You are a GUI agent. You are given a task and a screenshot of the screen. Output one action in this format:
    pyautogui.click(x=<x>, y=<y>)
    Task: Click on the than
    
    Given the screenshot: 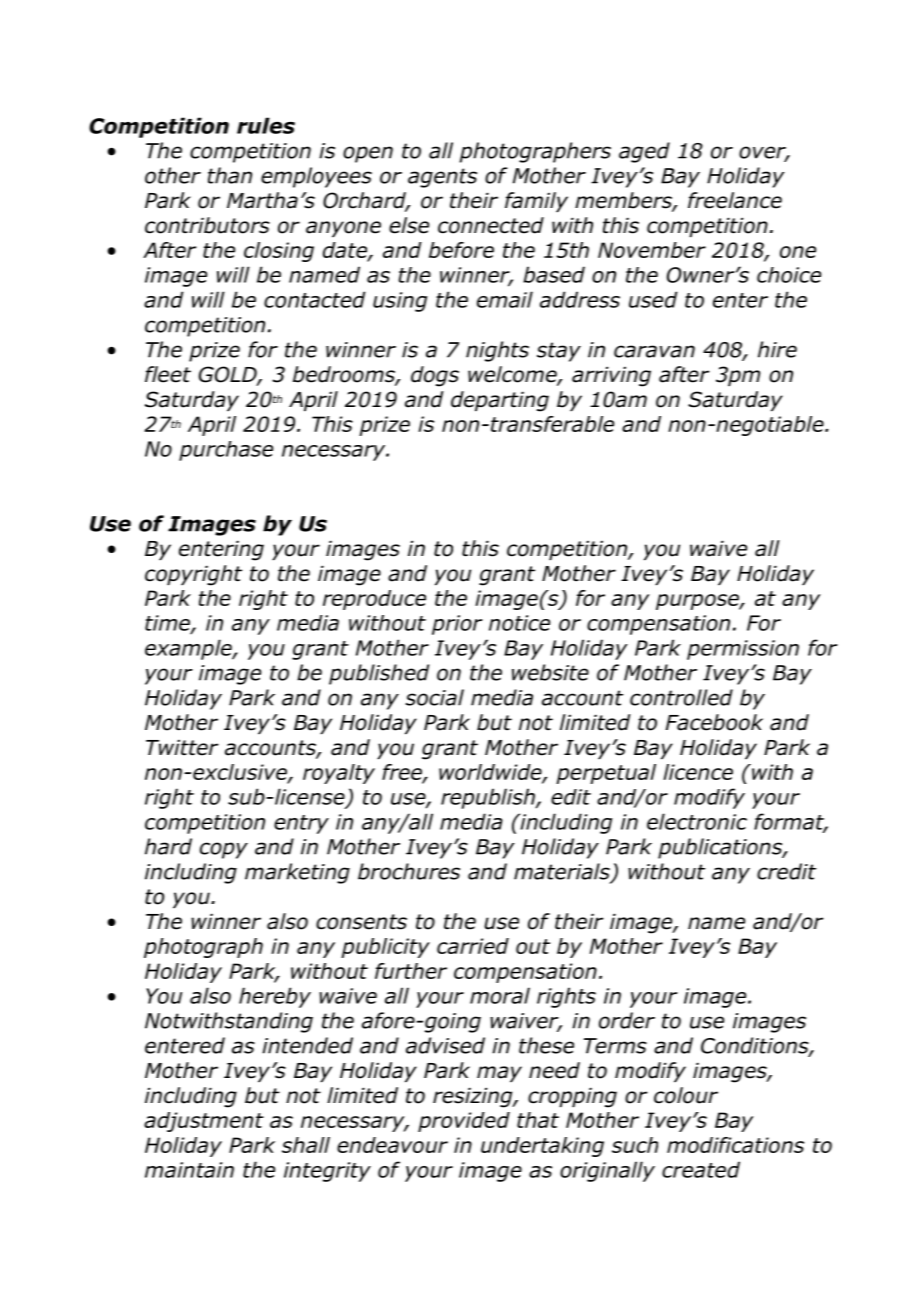 What is the action you would take?
    pyautogui.click(x=230, y=175)
